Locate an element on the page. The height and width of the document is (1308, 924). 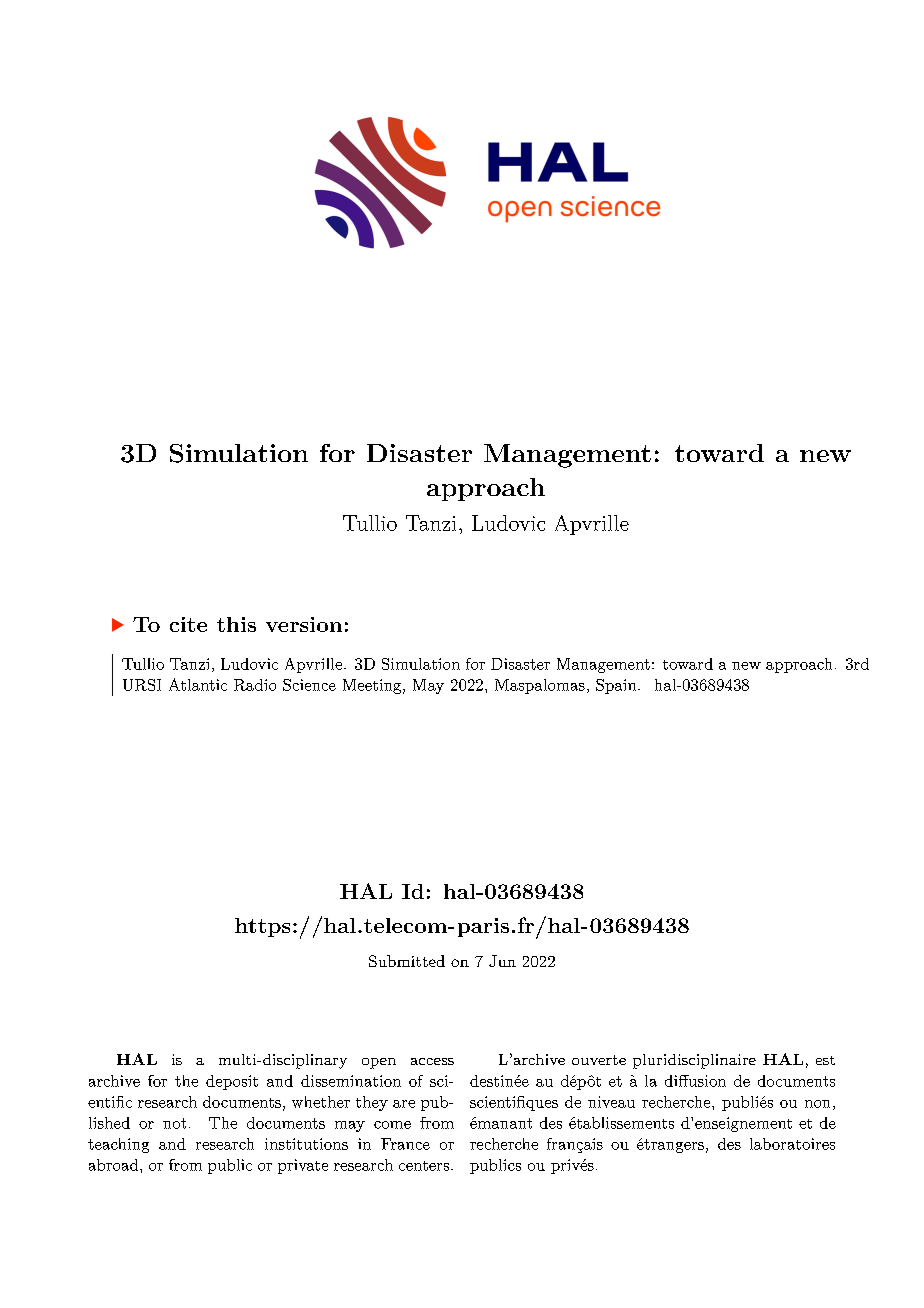
Jun is located at coordinates (502, 961).
